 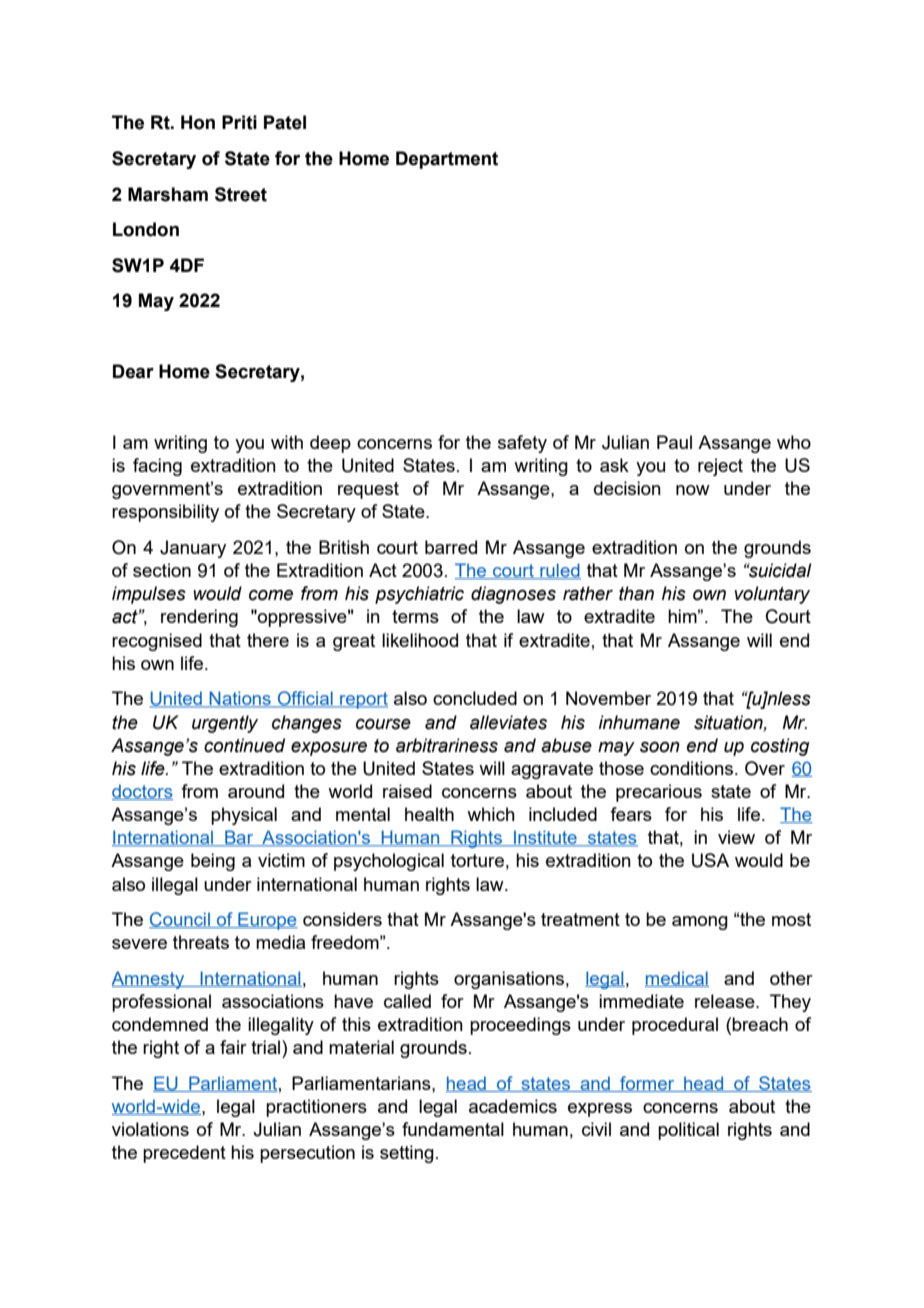 I want to click on Department, so click(x=447, y=160).
